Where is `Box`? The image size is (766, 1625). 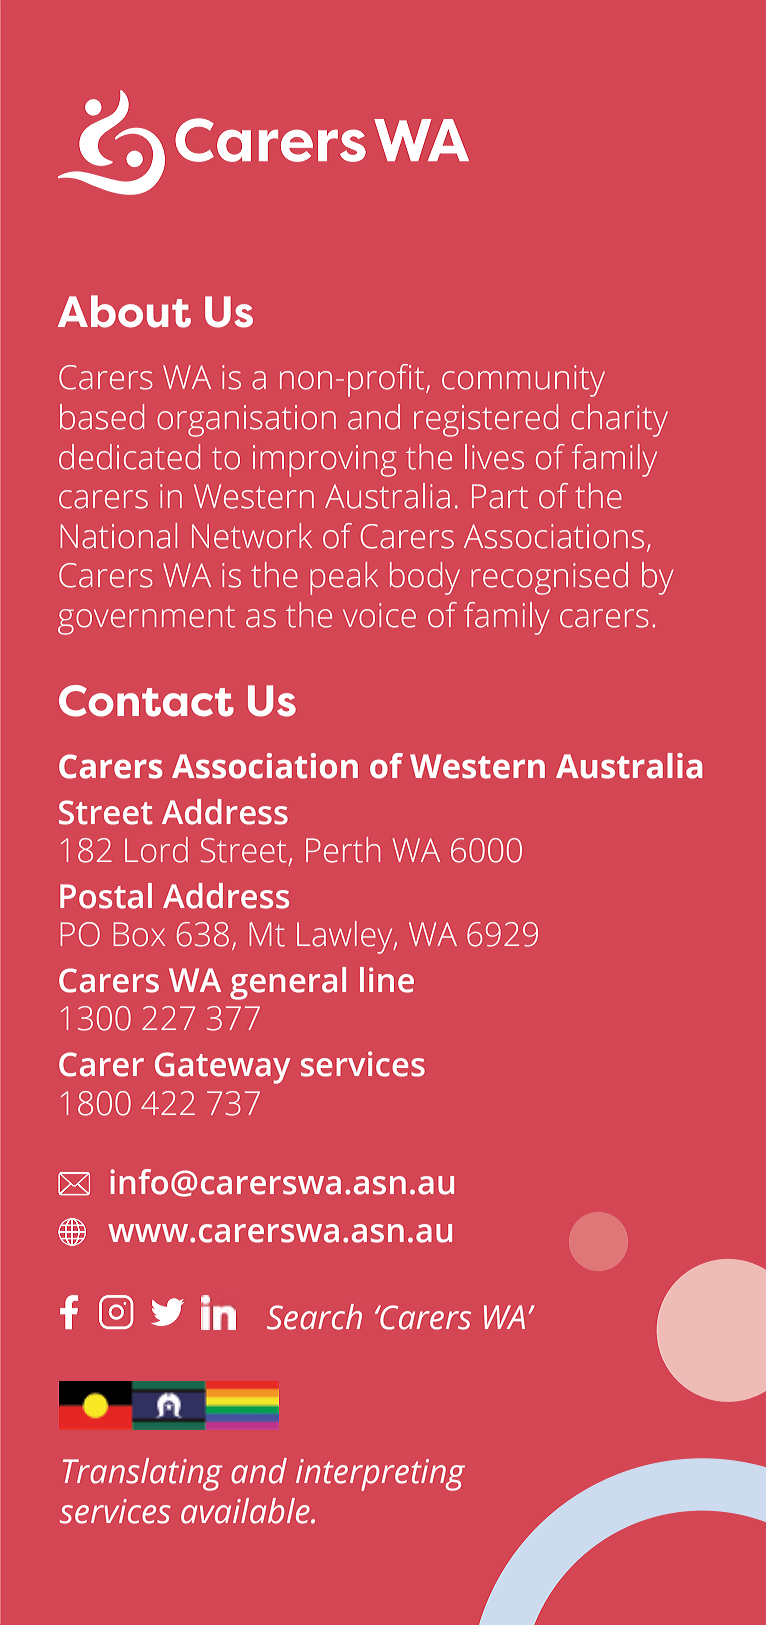
Box is located at coordinates (139, 934).
